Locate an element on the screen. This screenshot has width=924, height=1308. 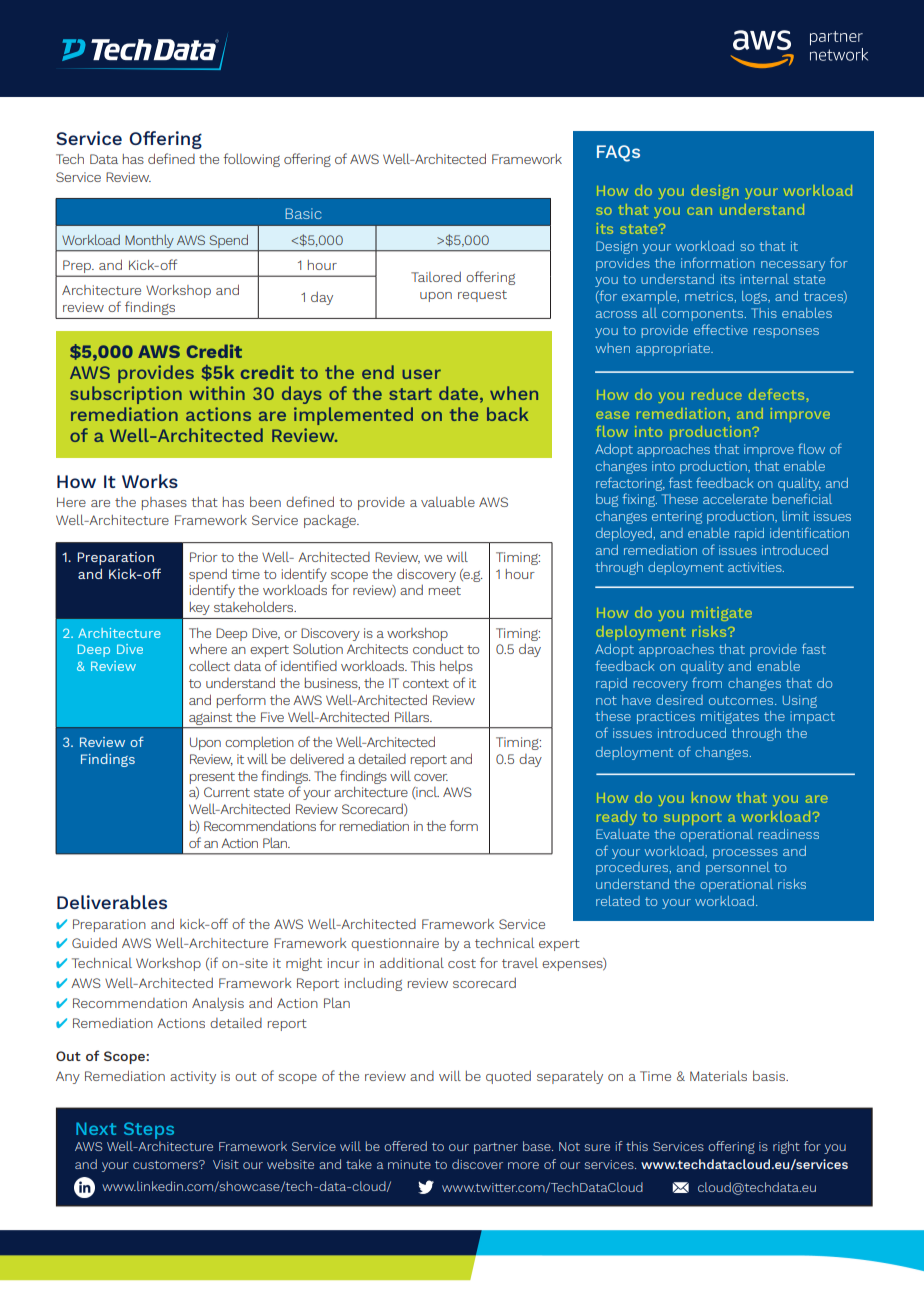
Monthly is located at coordinates (149, 241).
